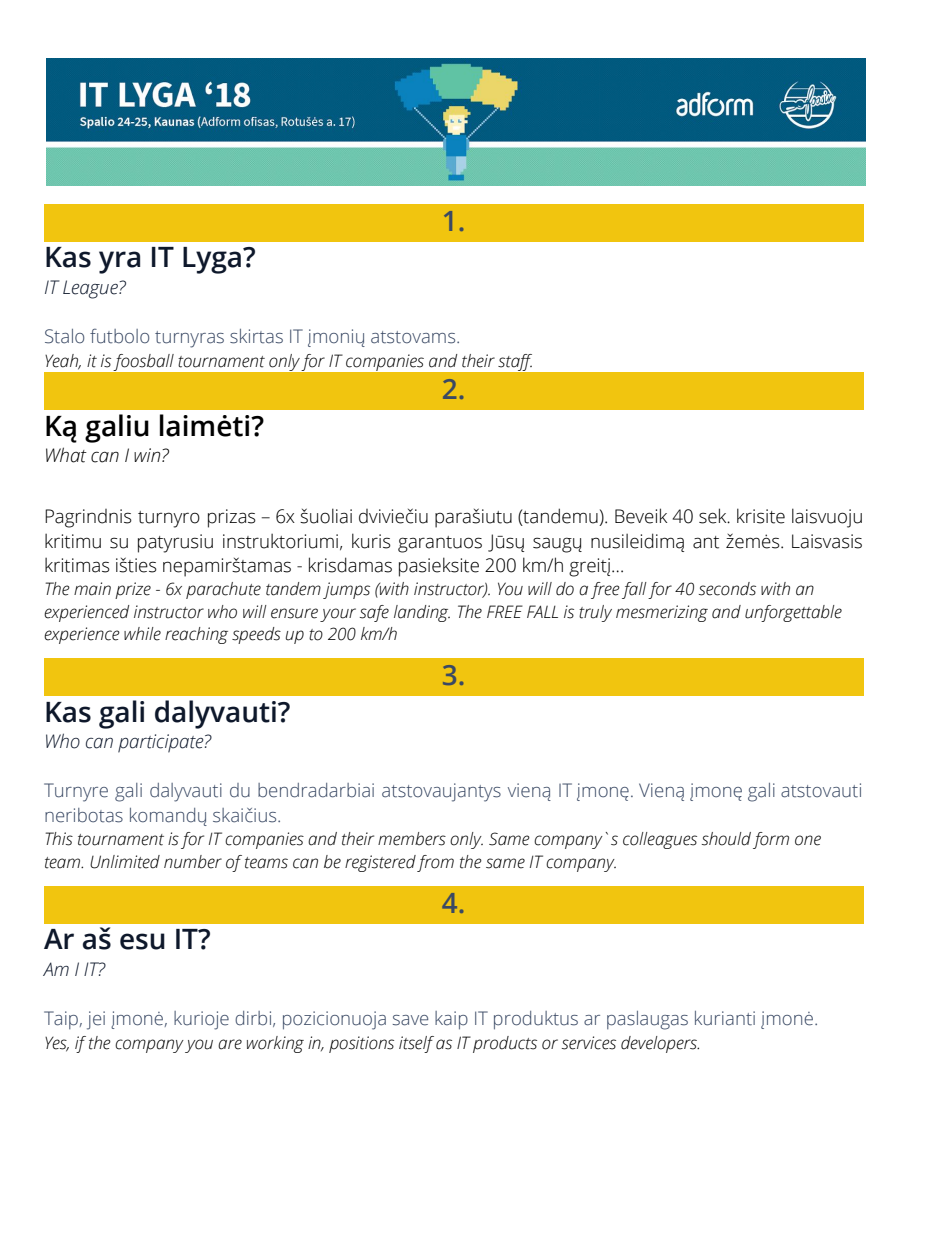  I want to click on should, so click(726, 839).
